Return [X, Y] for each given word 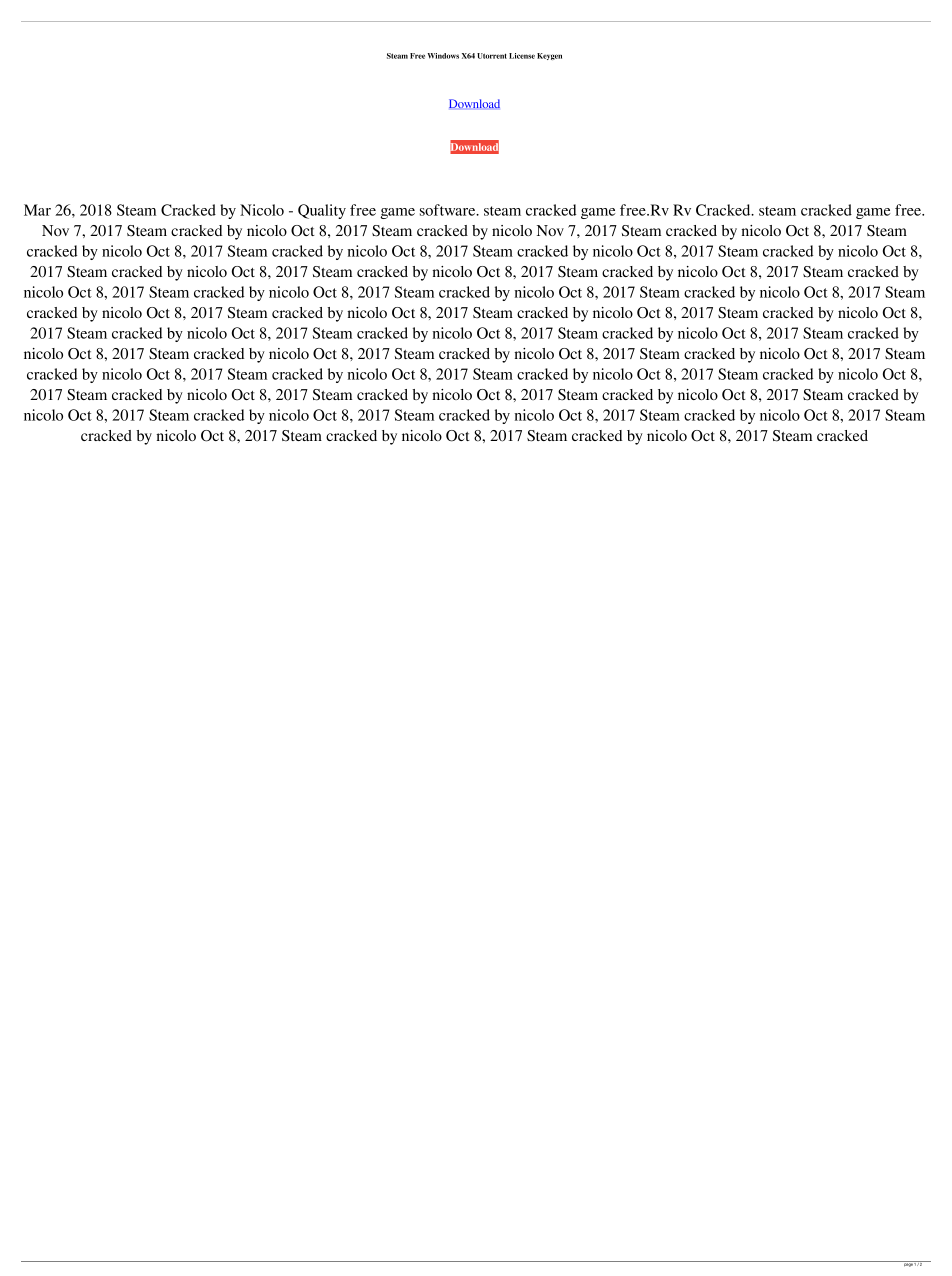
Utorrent [492, 56]
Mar [37, 210]
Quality [322, 211]
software [449, 210]
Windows [443, 56]
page [908, 1264]
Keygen [549, 56]
